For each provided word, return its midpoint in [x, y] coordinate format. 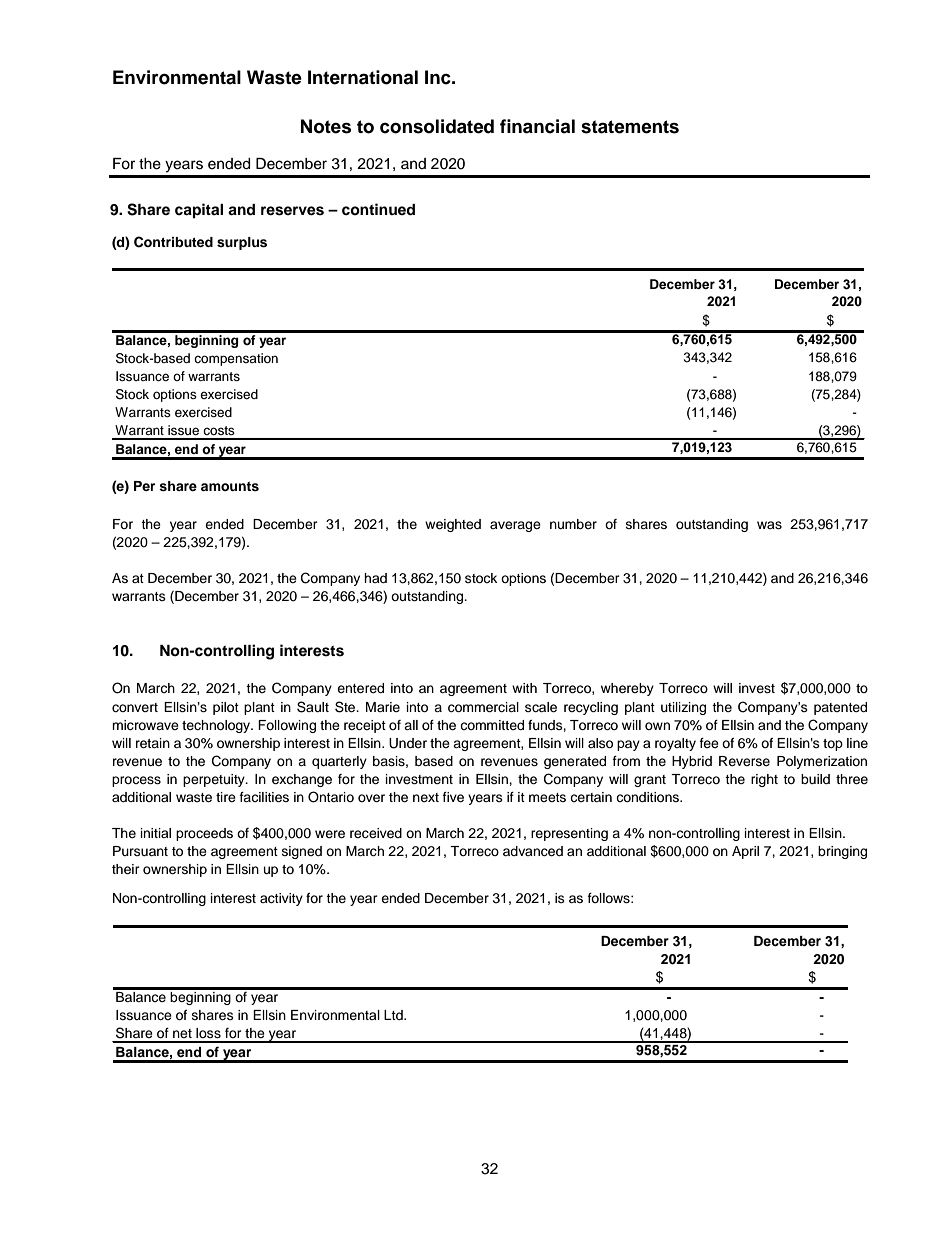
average [515, 526]
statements [630, 127]
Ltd [394, 1015]
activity [281, 899]
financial [537, 126]
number [573, 524]
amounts [230, 486]
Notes [326, 126]
